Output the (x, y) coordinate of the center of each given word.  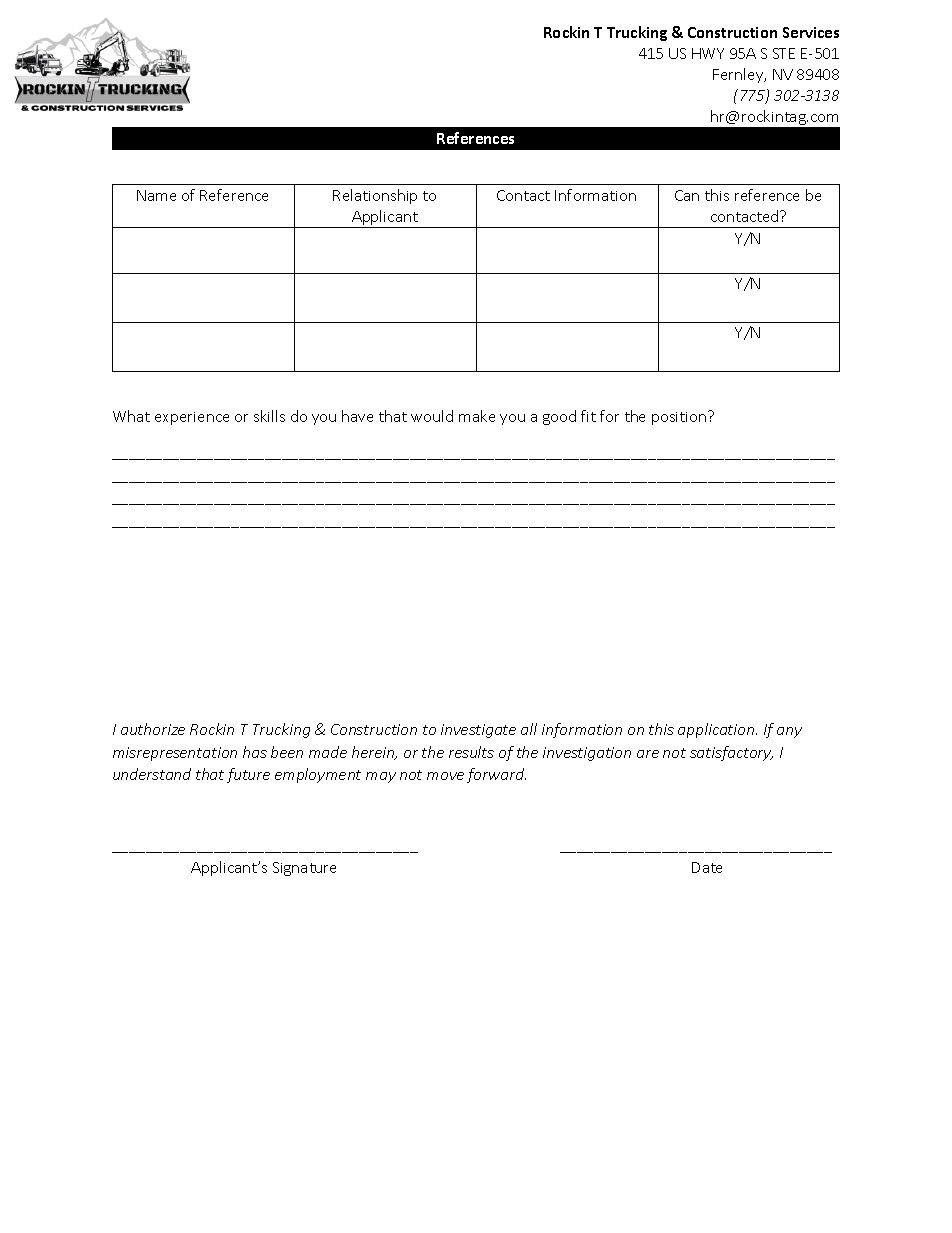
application (717, 730)
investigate (478, 731)
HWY (708, 53)
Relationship (375, 196)
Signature (304, 869)
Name (156, 195)
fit (588, 416)
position (680, 418)
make (477, 416)
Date (707, 867)
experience (192, 418)
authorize (153, 729)
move (445, 776)
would (432, 416)
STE (784, 53)
